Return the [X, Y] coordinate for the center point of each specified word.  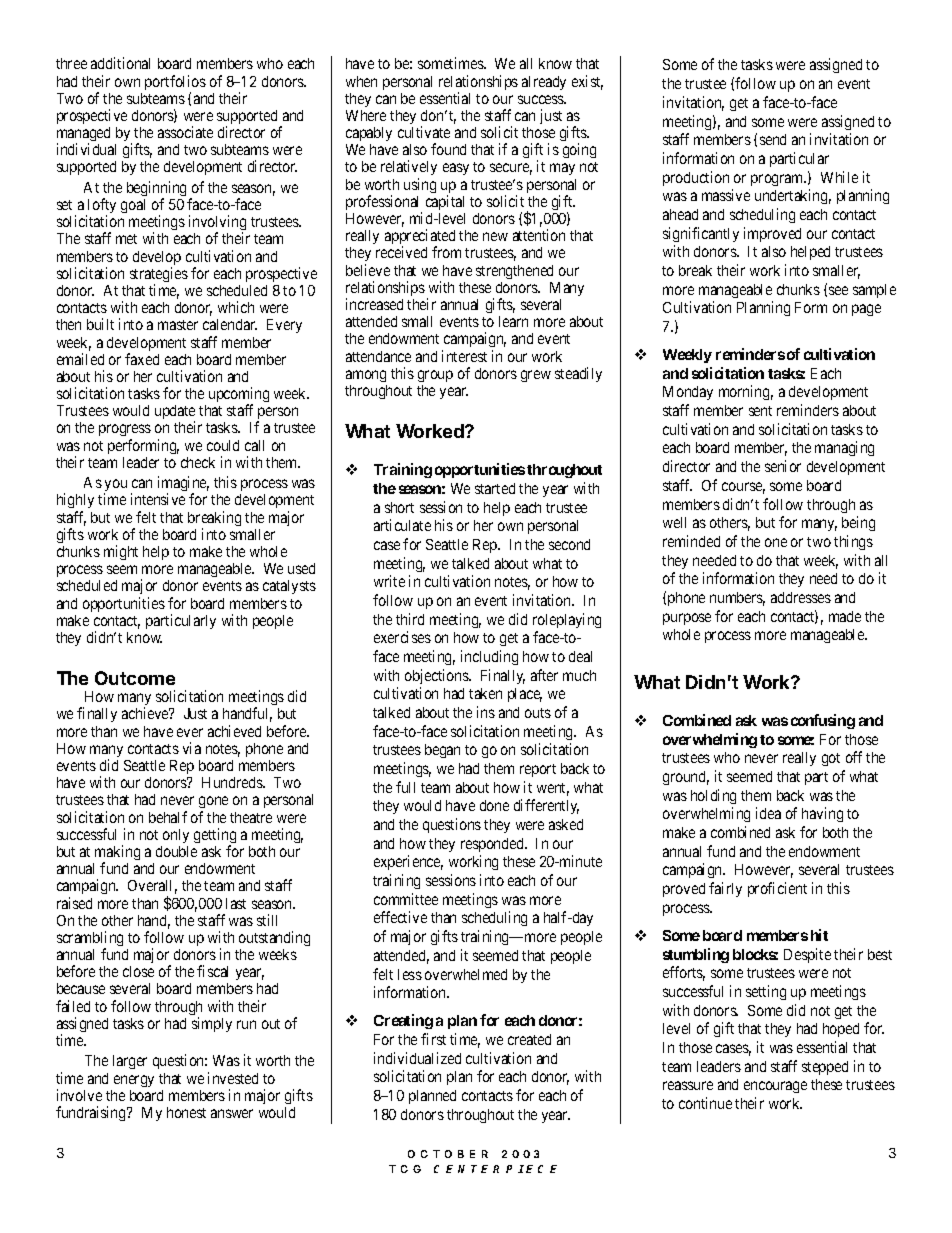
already [544, 83]
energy [134, 1081]
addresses [801, 597]
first [433, 1039]
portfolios [175, 84]
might [121, 552]
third [410, 619]
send [773, 139]
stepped [825, 1068]
